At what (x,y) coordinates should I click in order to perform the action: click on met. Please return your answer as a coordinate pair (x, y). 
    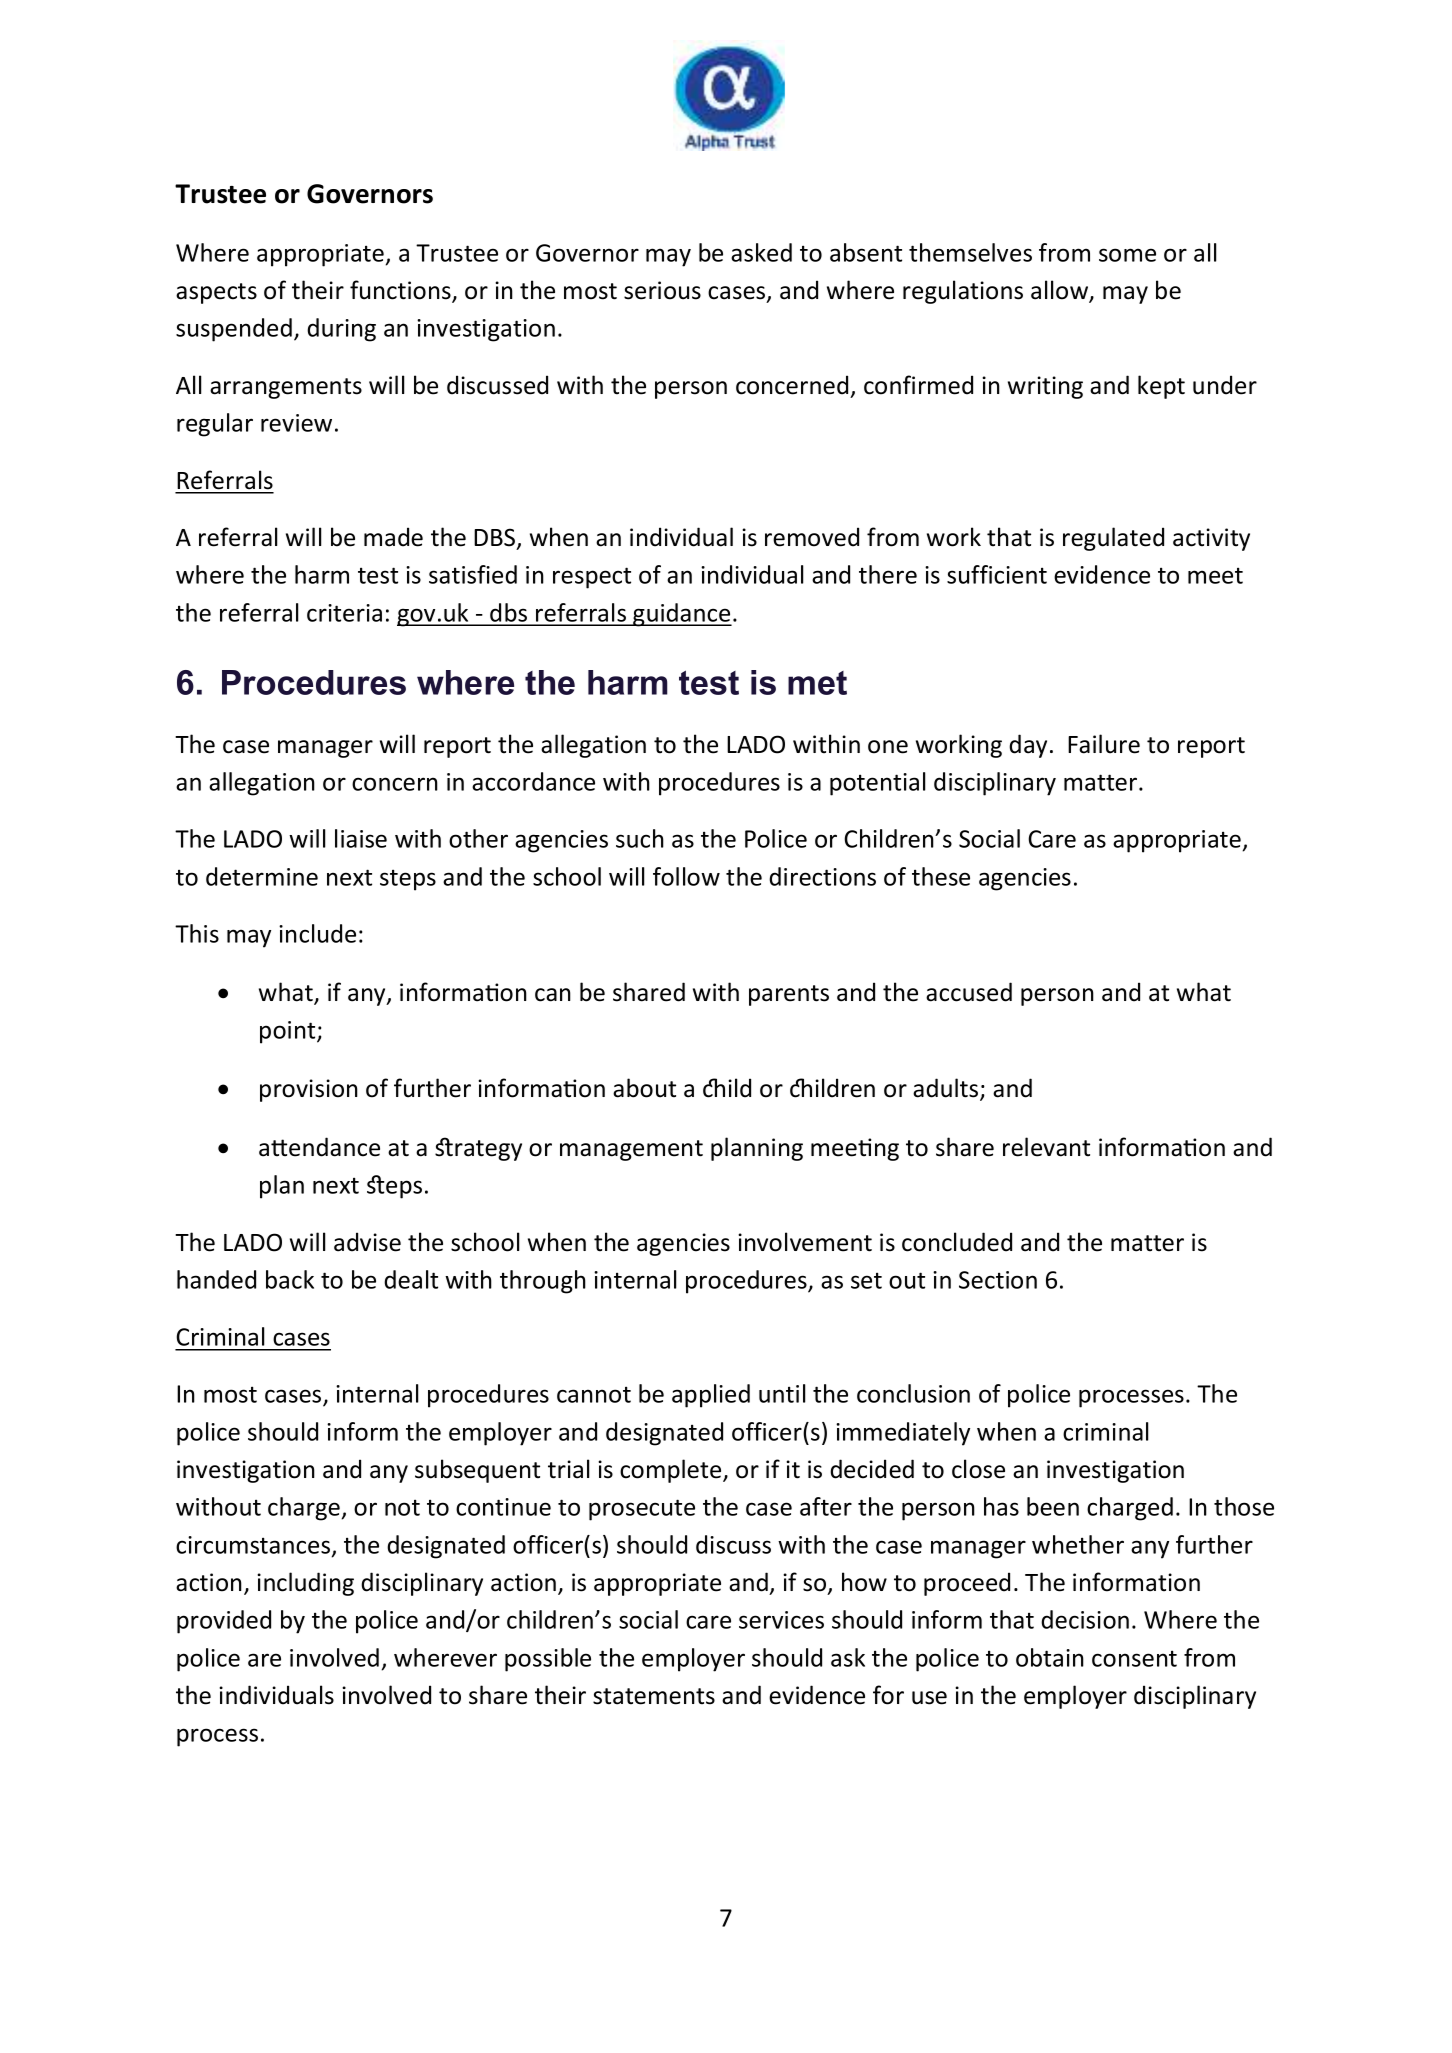
    Looking at the image, I should click on (817, 683).
